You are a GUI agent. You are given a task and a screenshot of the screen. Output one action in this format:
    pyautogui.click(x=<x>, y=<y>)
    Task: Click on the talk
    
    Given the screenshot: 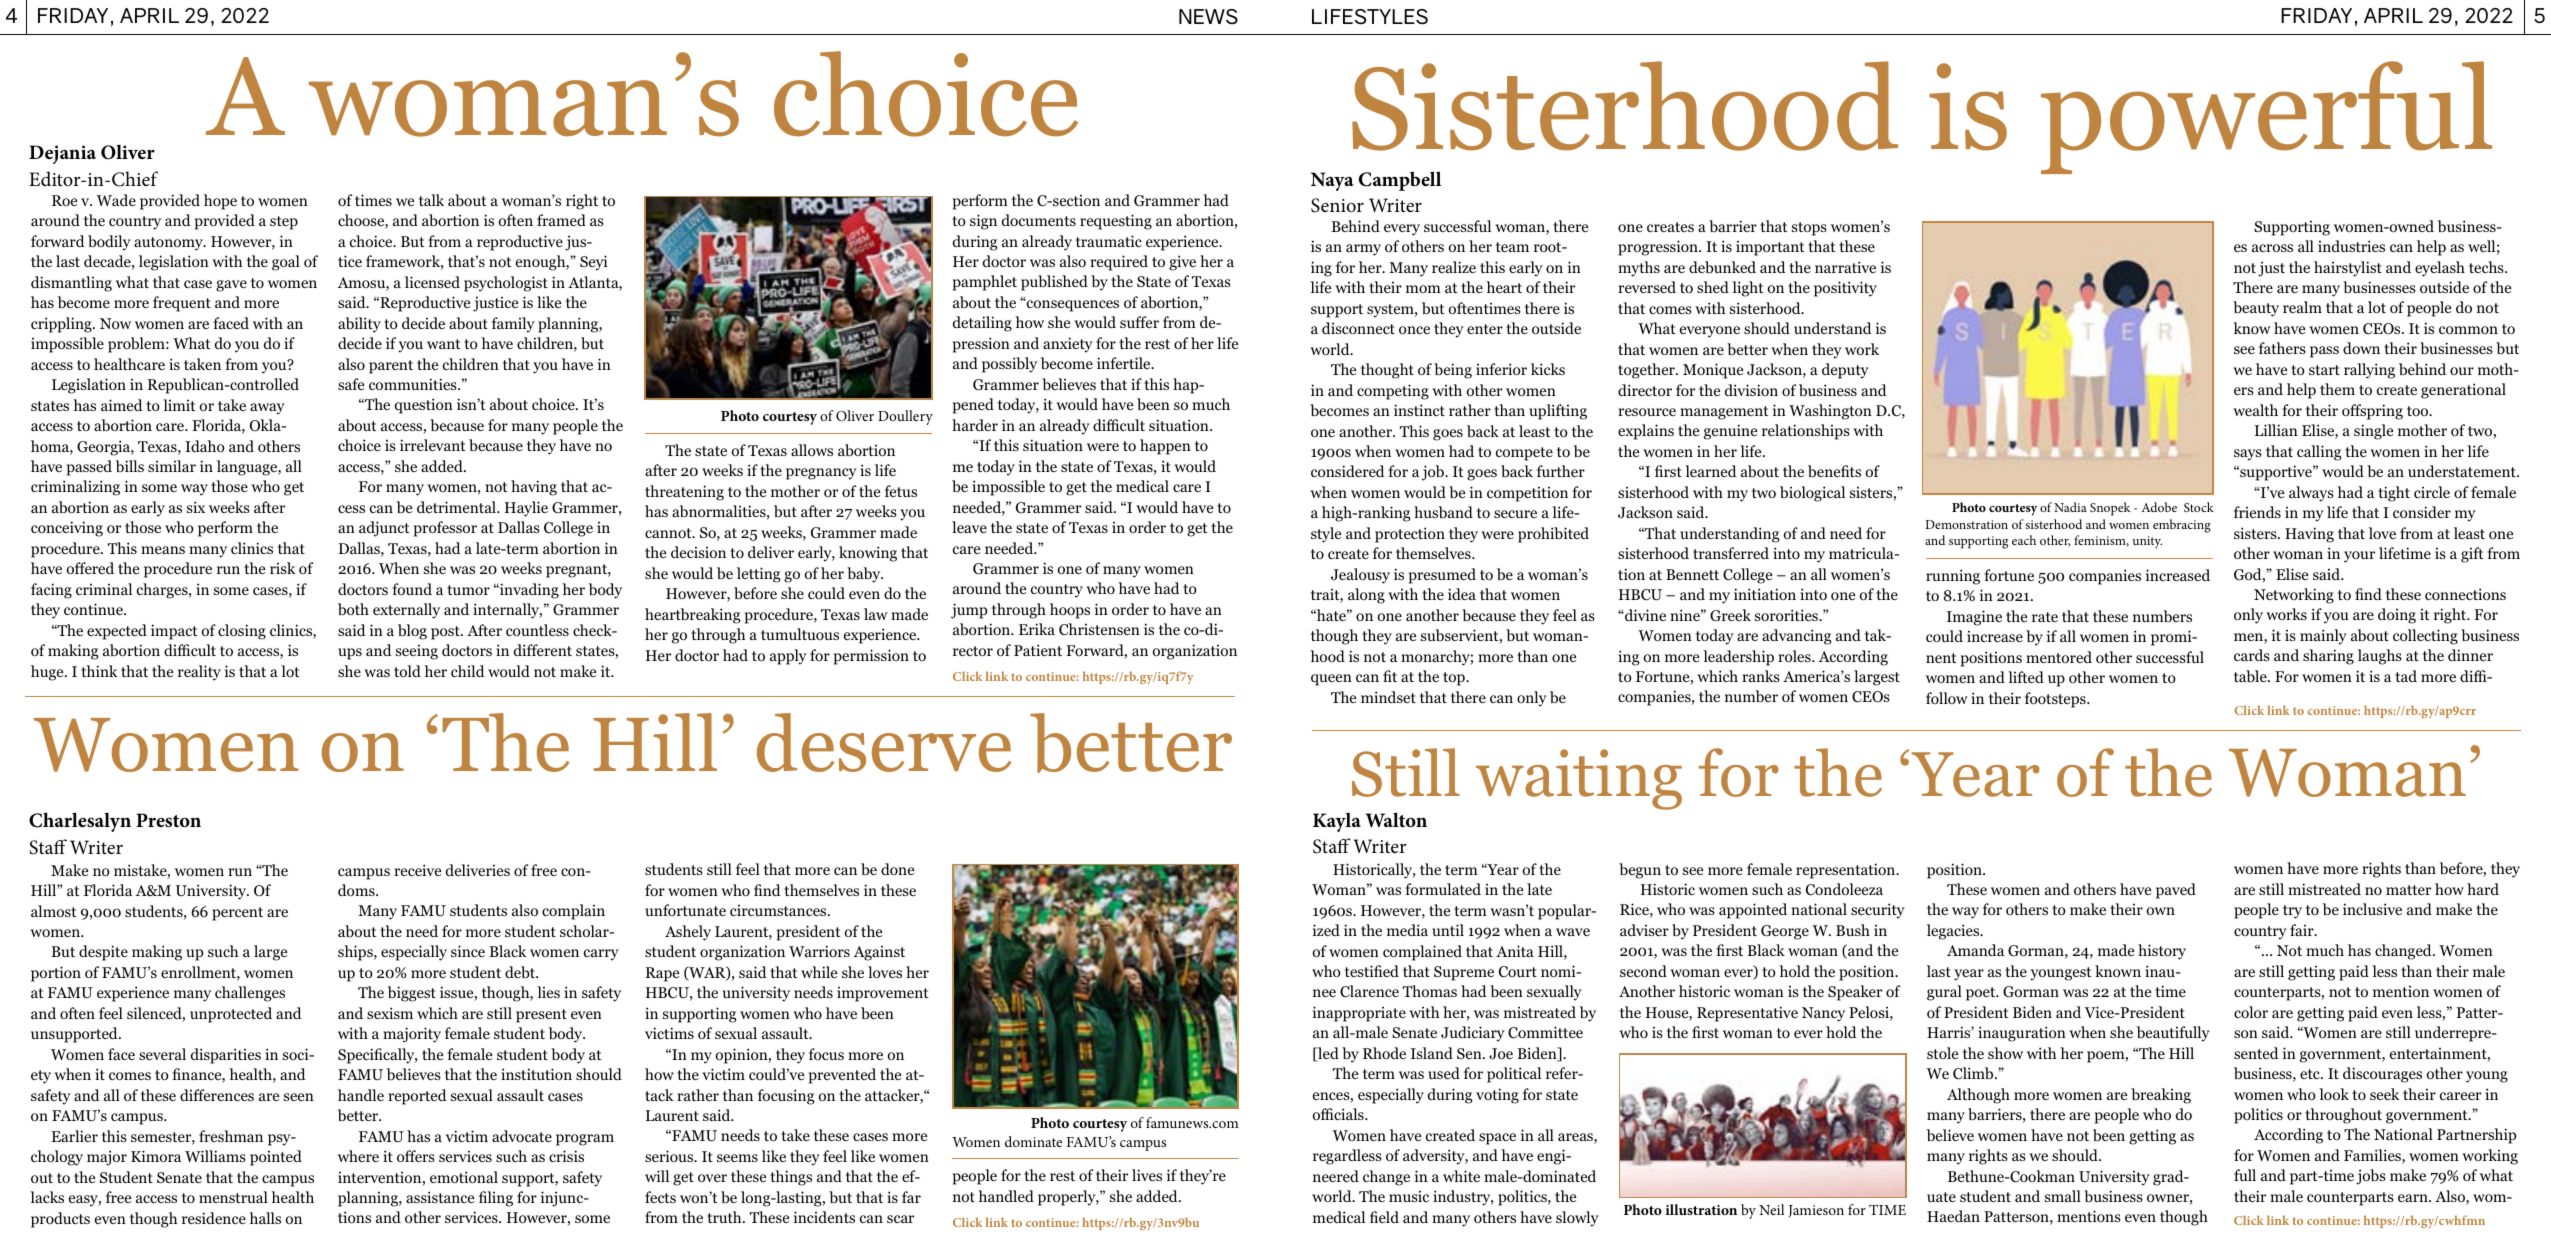 What is the action you would take?
    pyautogui.click(x=431, y=200)
